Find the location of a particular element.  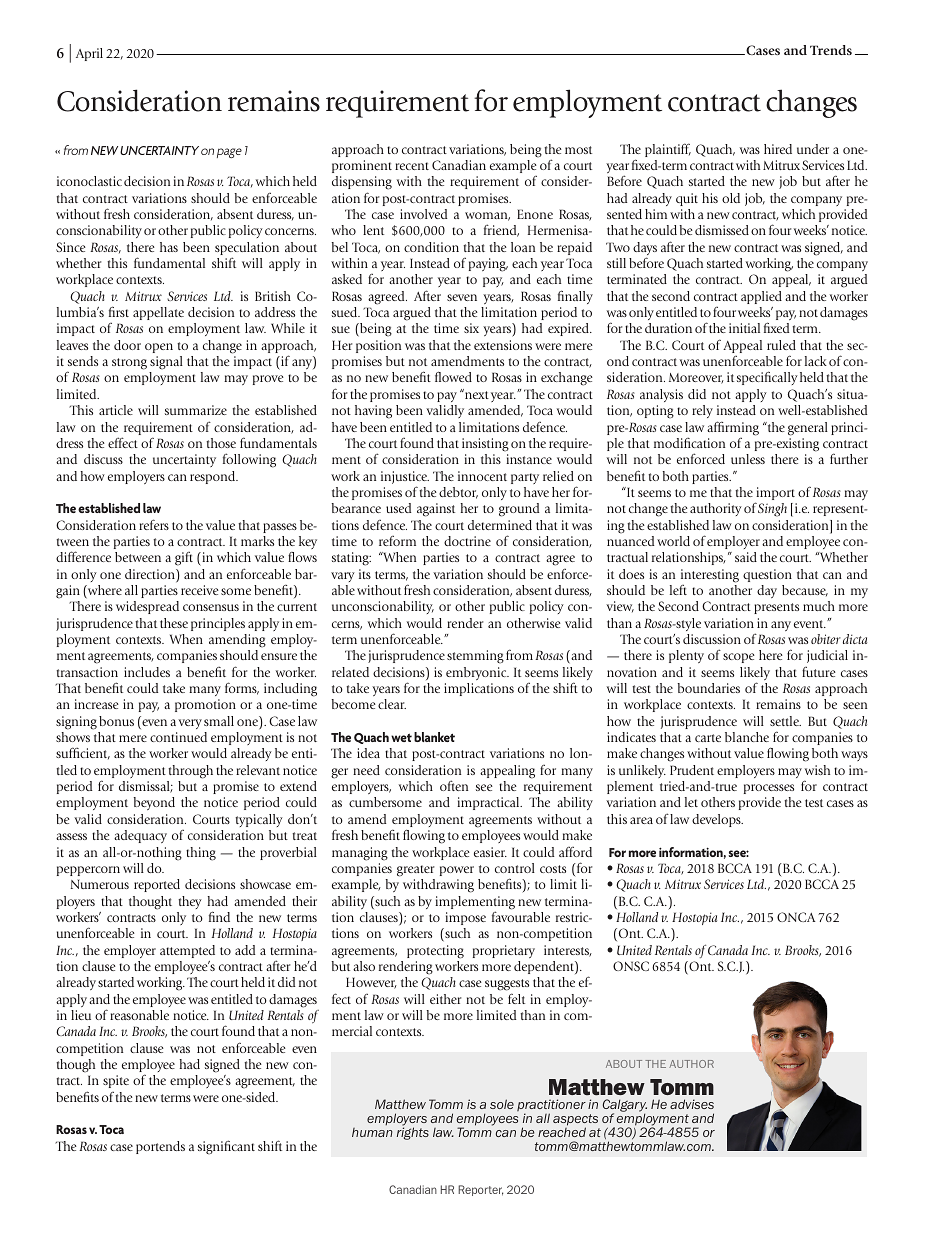

Trends is located at coordinates (831, 50).
